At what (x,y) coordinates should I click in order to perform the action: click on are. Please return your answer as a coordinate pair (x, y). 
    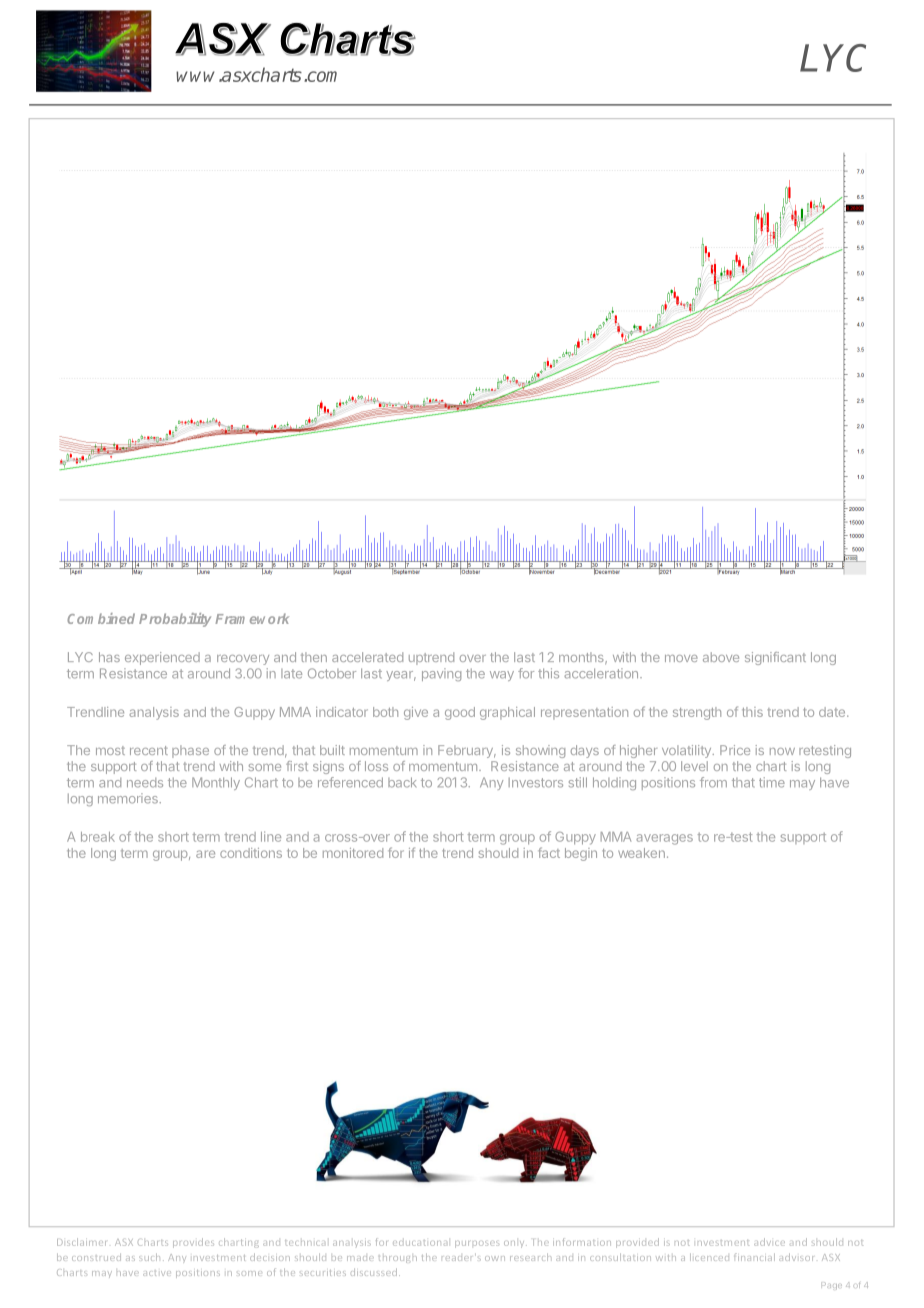
    Looking at the image, I should click on (205, 854).
